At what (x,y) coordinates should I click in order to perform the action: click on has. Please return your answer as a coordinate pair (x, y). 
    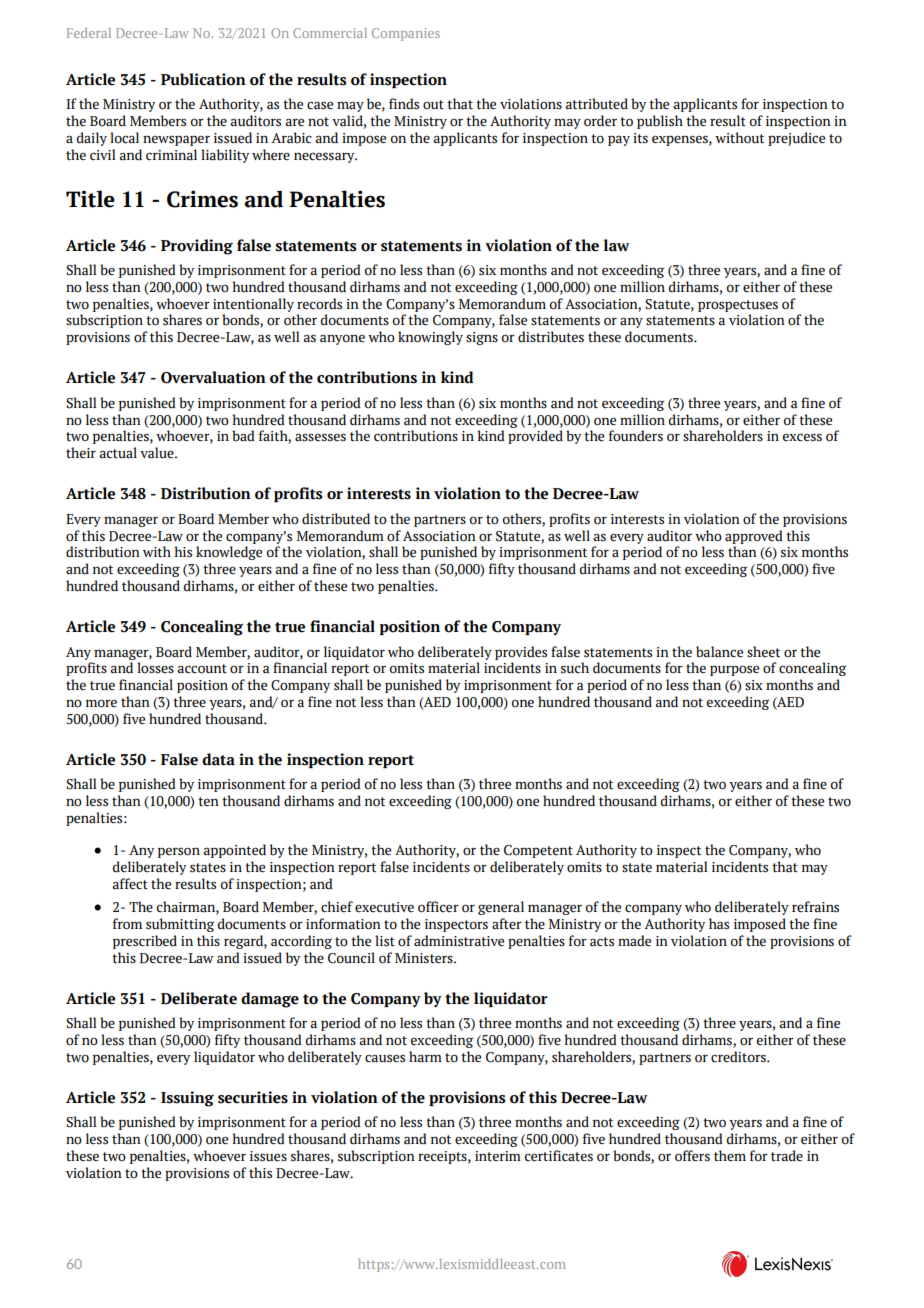
    Looking at the image, I should click on (719, 924).
